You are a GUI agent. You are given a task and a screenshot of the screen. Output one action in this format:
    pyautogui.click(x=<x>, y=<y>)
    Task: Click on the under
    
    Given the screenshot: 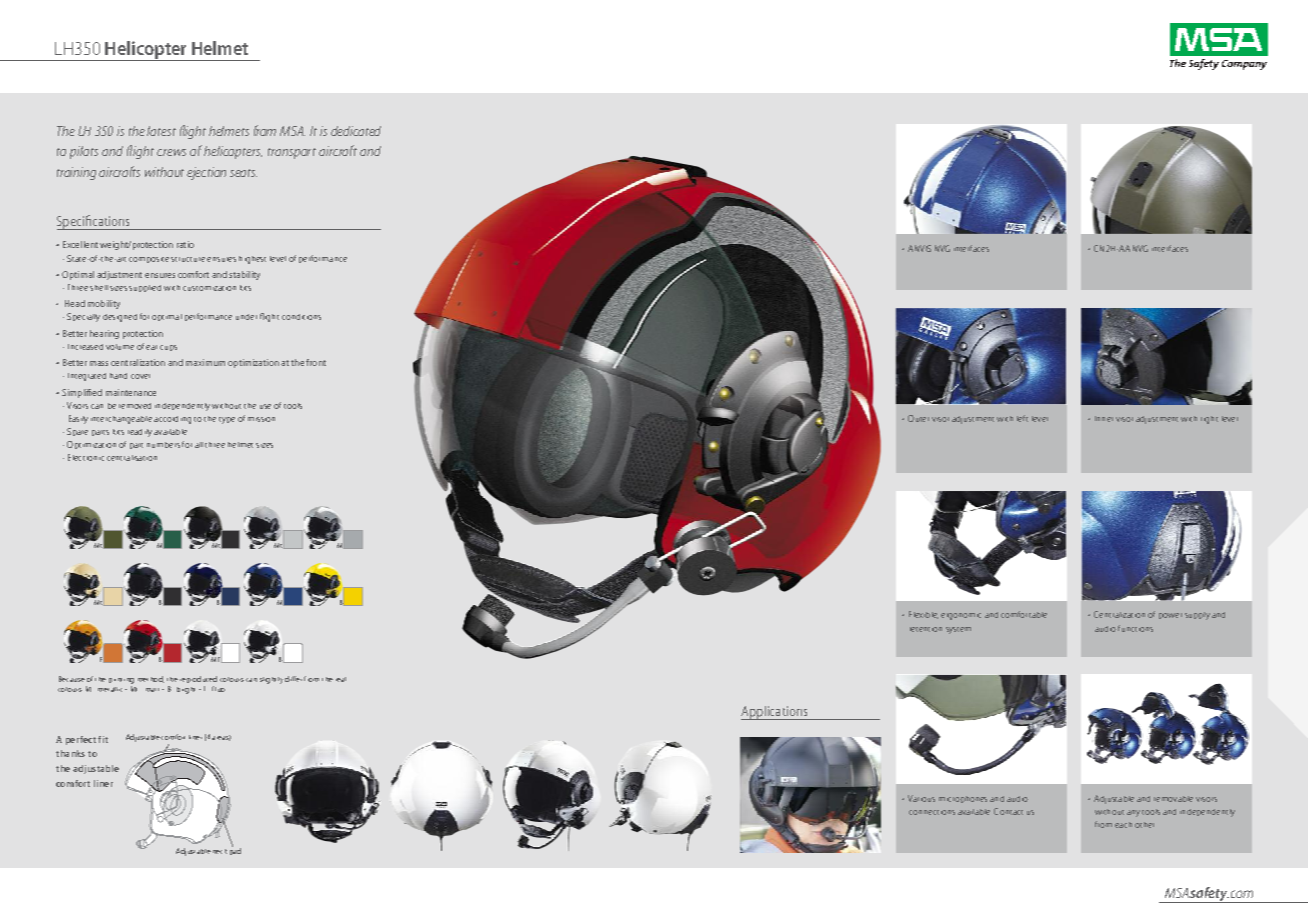 What is the action you would take?
    pyautogui.click(x=246, y=317)
